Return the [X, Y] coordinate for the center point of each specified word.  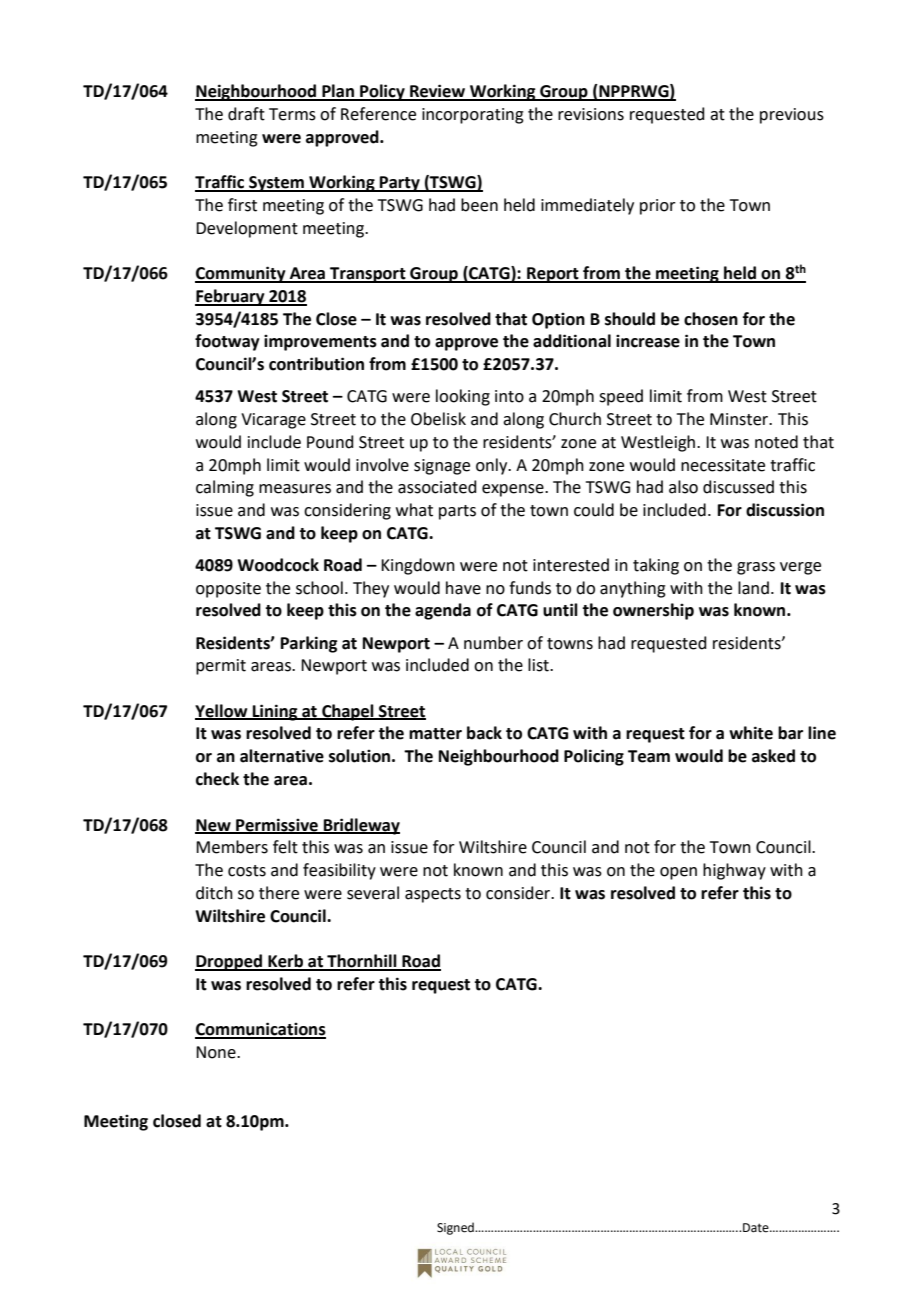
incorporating [473, 116]
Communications [260, 1030]
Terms [292, 114]
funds [530, 588]
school [319, 588]
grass [756, 568]
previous [792, 116]
